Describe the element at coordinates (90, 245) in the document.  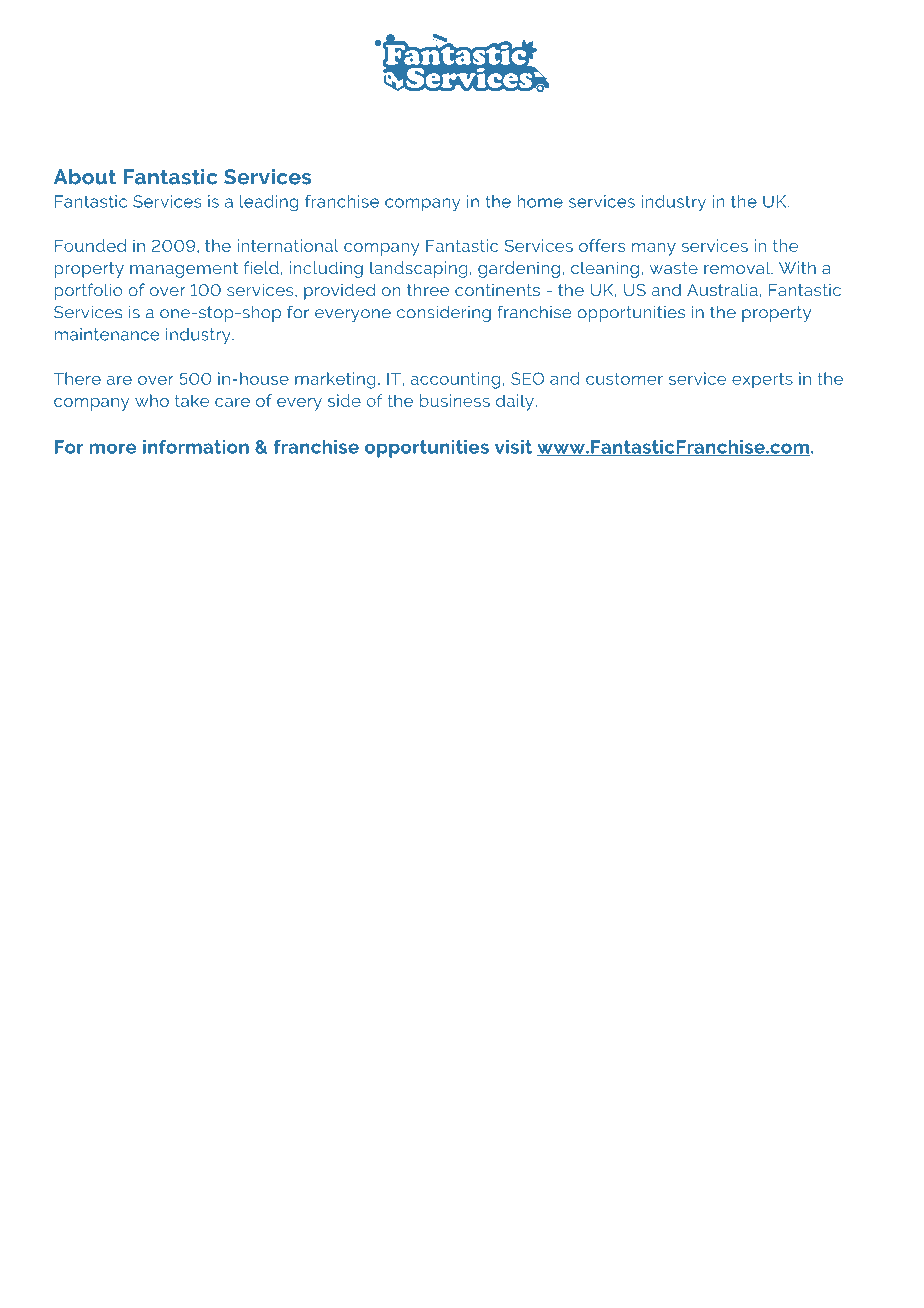
I see `Founded` at that location.
